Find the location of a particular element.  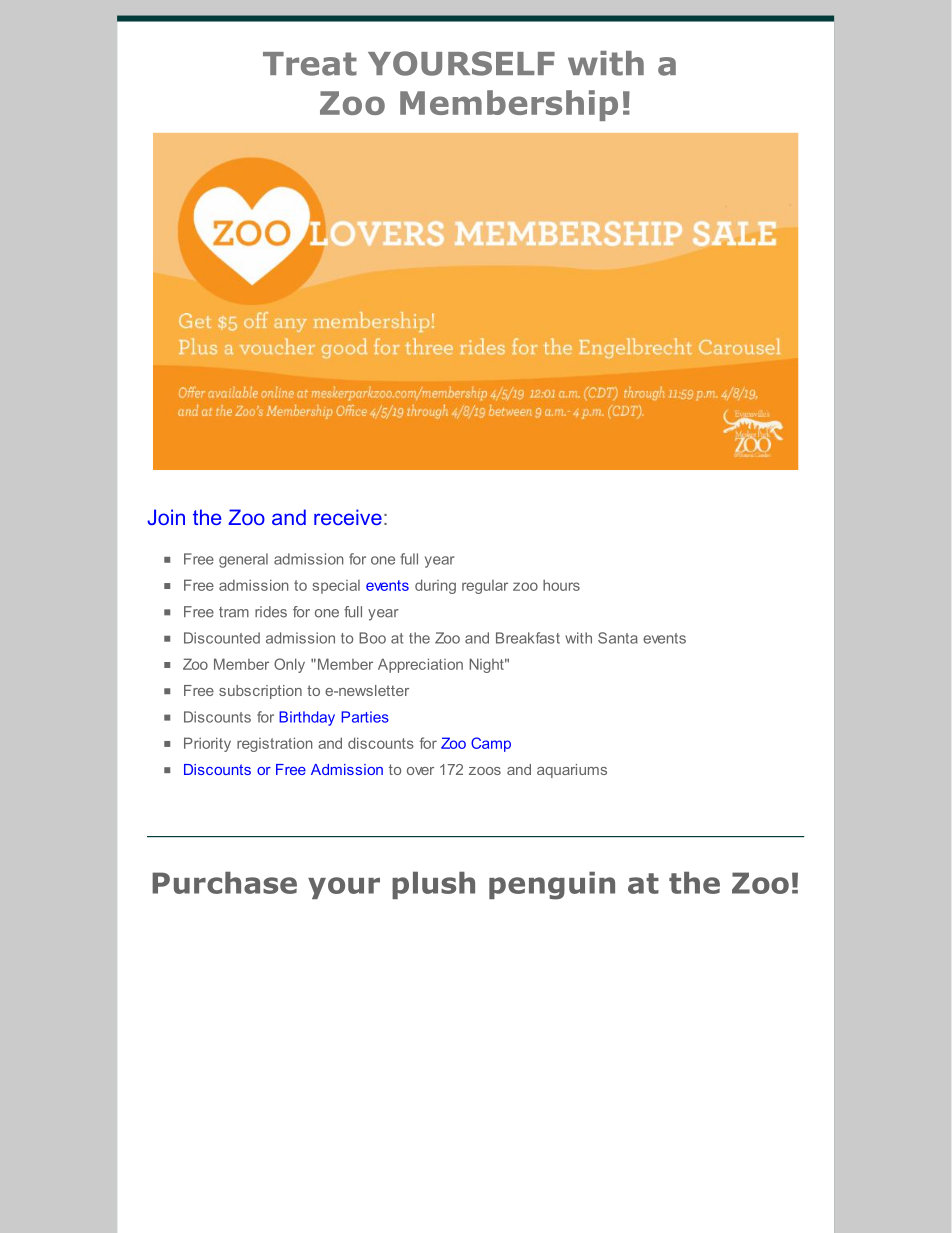

during is located at coordinates (435, 586).
